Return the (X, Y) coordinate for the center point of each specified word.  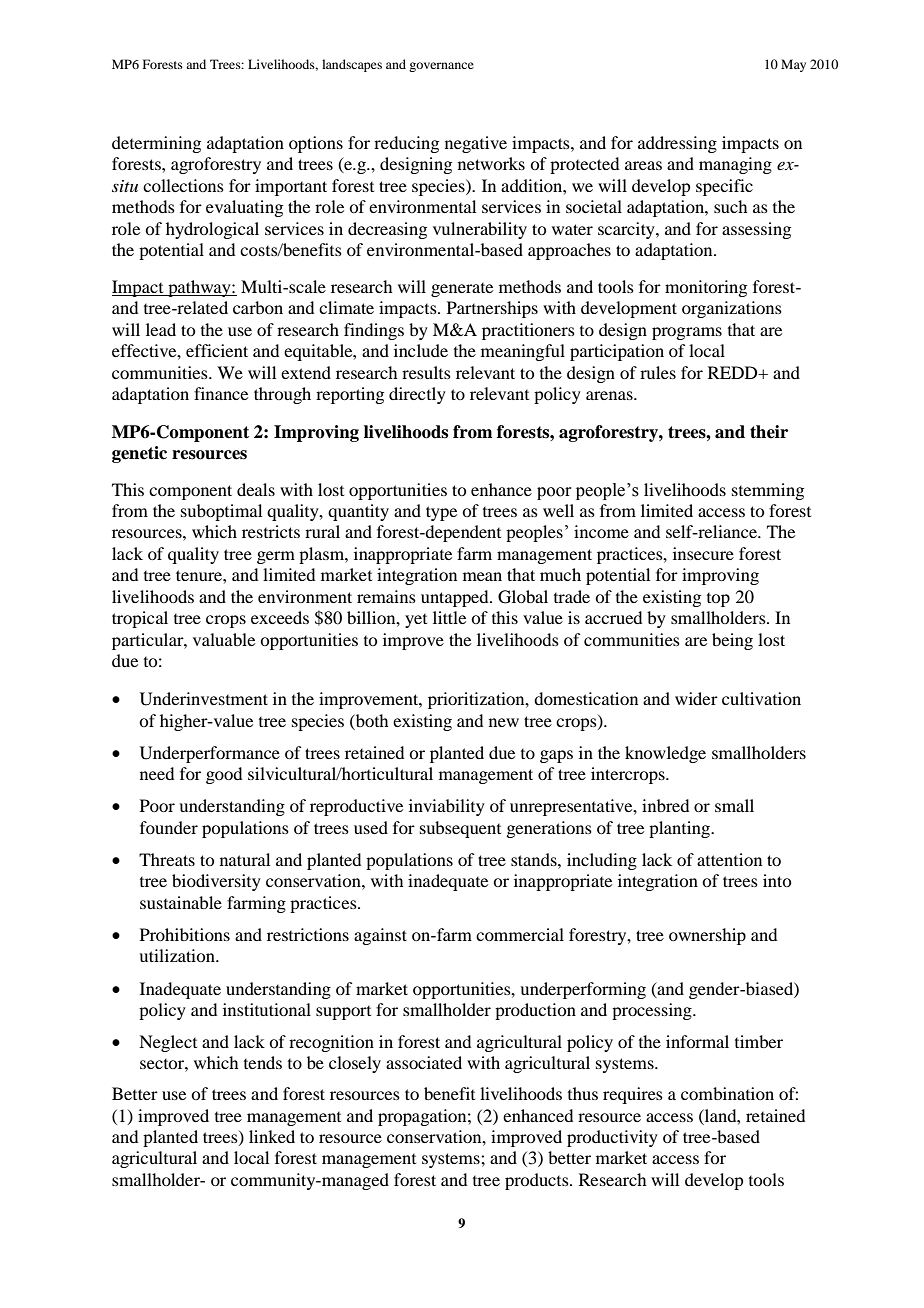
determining (156, 144)
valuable (224, 639)
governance (441, 67)
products (538, 1181)
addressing (677, 144)
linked (272, 1136)
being (732, 641)
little (449, 617)
